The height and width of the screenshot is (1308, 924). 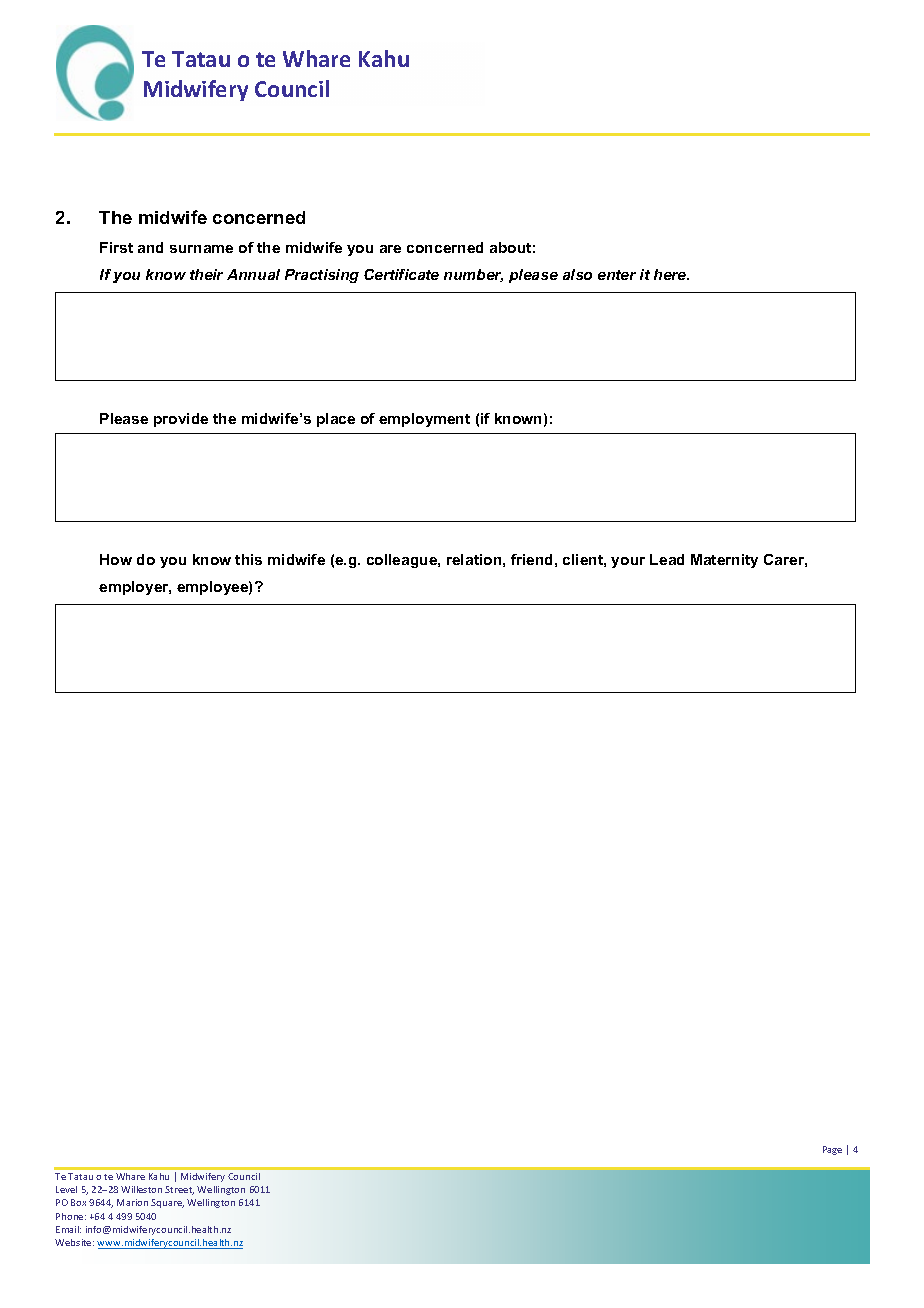 What do you see at coordinates (132, 1202) in the screenshot?
I see `Marion` at bounding box center [132, 1202].
